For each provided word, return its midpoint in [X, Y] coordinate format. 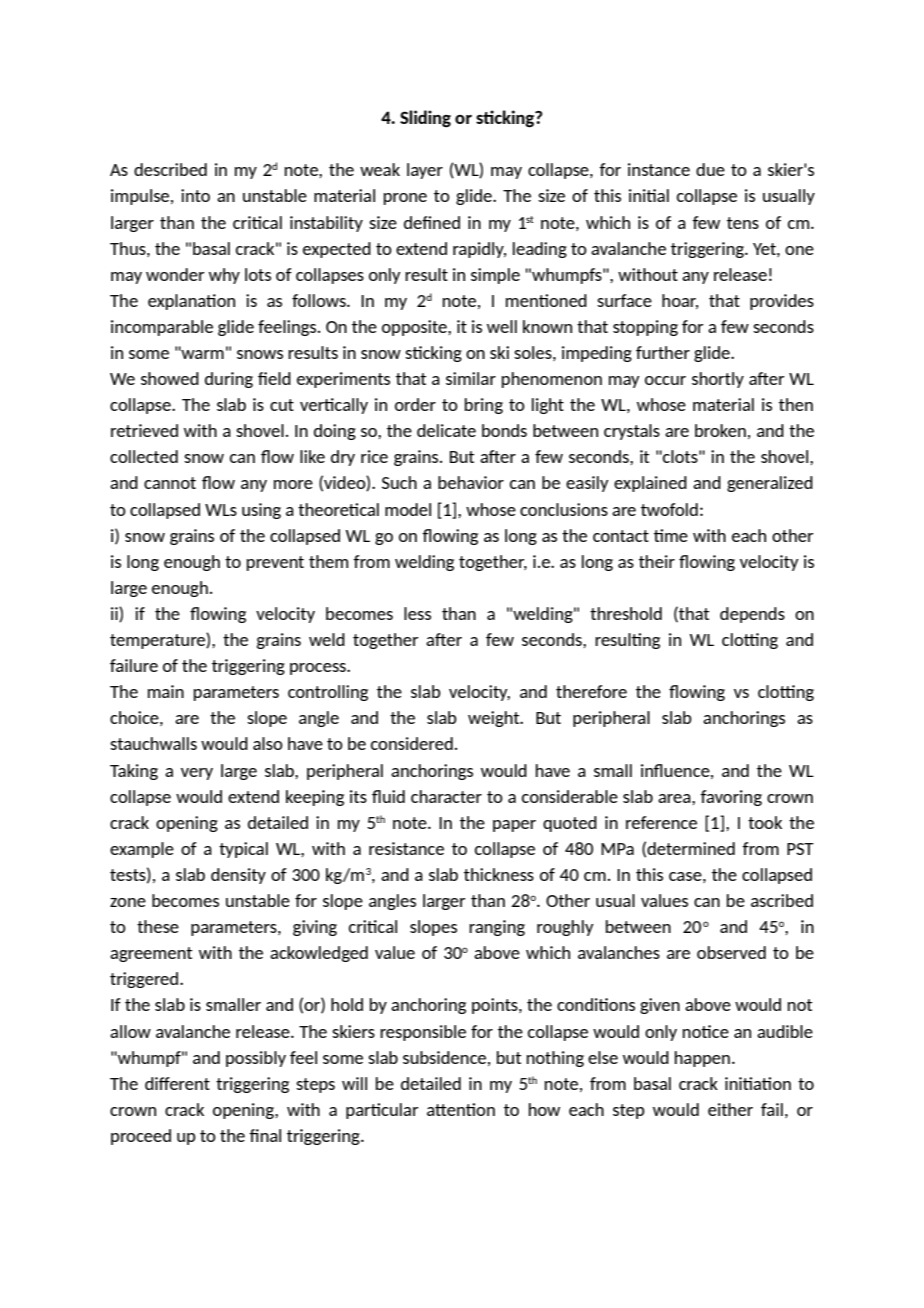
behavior [471, 482]
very [197, 774]
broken [720, 430]
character [446, 796]
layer [425, 171]
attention [461, 1109]
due [710, 169]
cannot [170, 483]
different [177, 1083]
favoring [731, 798]
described [170, 169]
